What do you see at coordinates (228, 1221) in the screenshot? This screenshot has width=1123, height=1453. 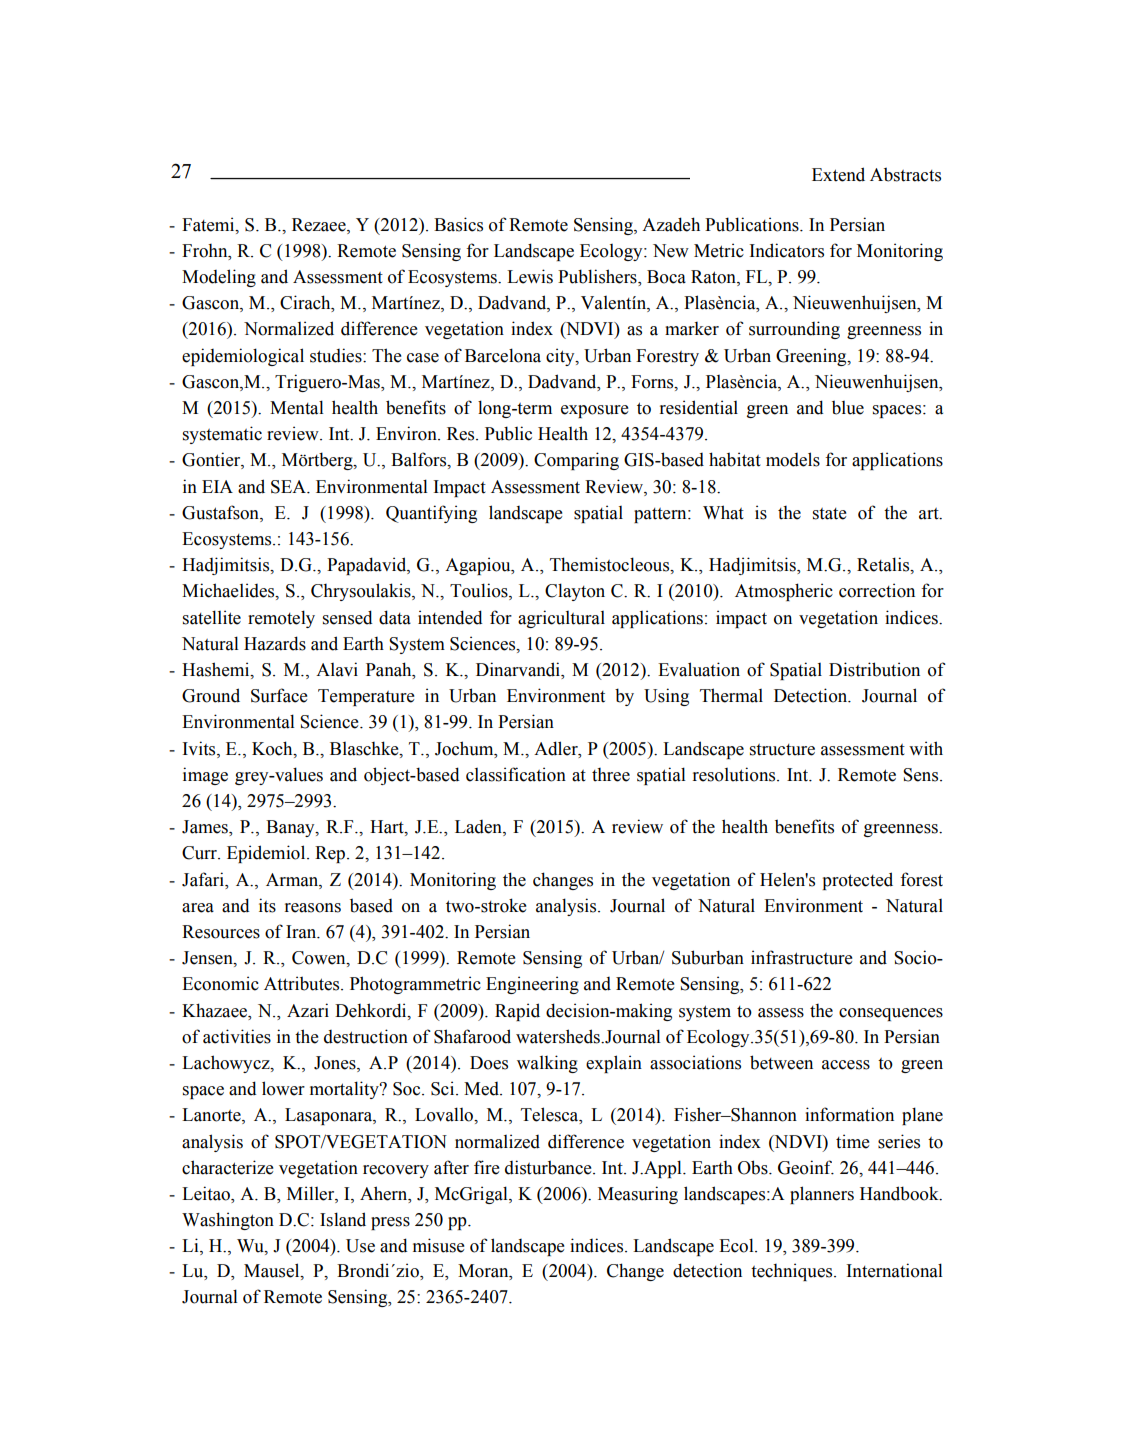 I see `Washington` at bounding box center [228, 1221].
